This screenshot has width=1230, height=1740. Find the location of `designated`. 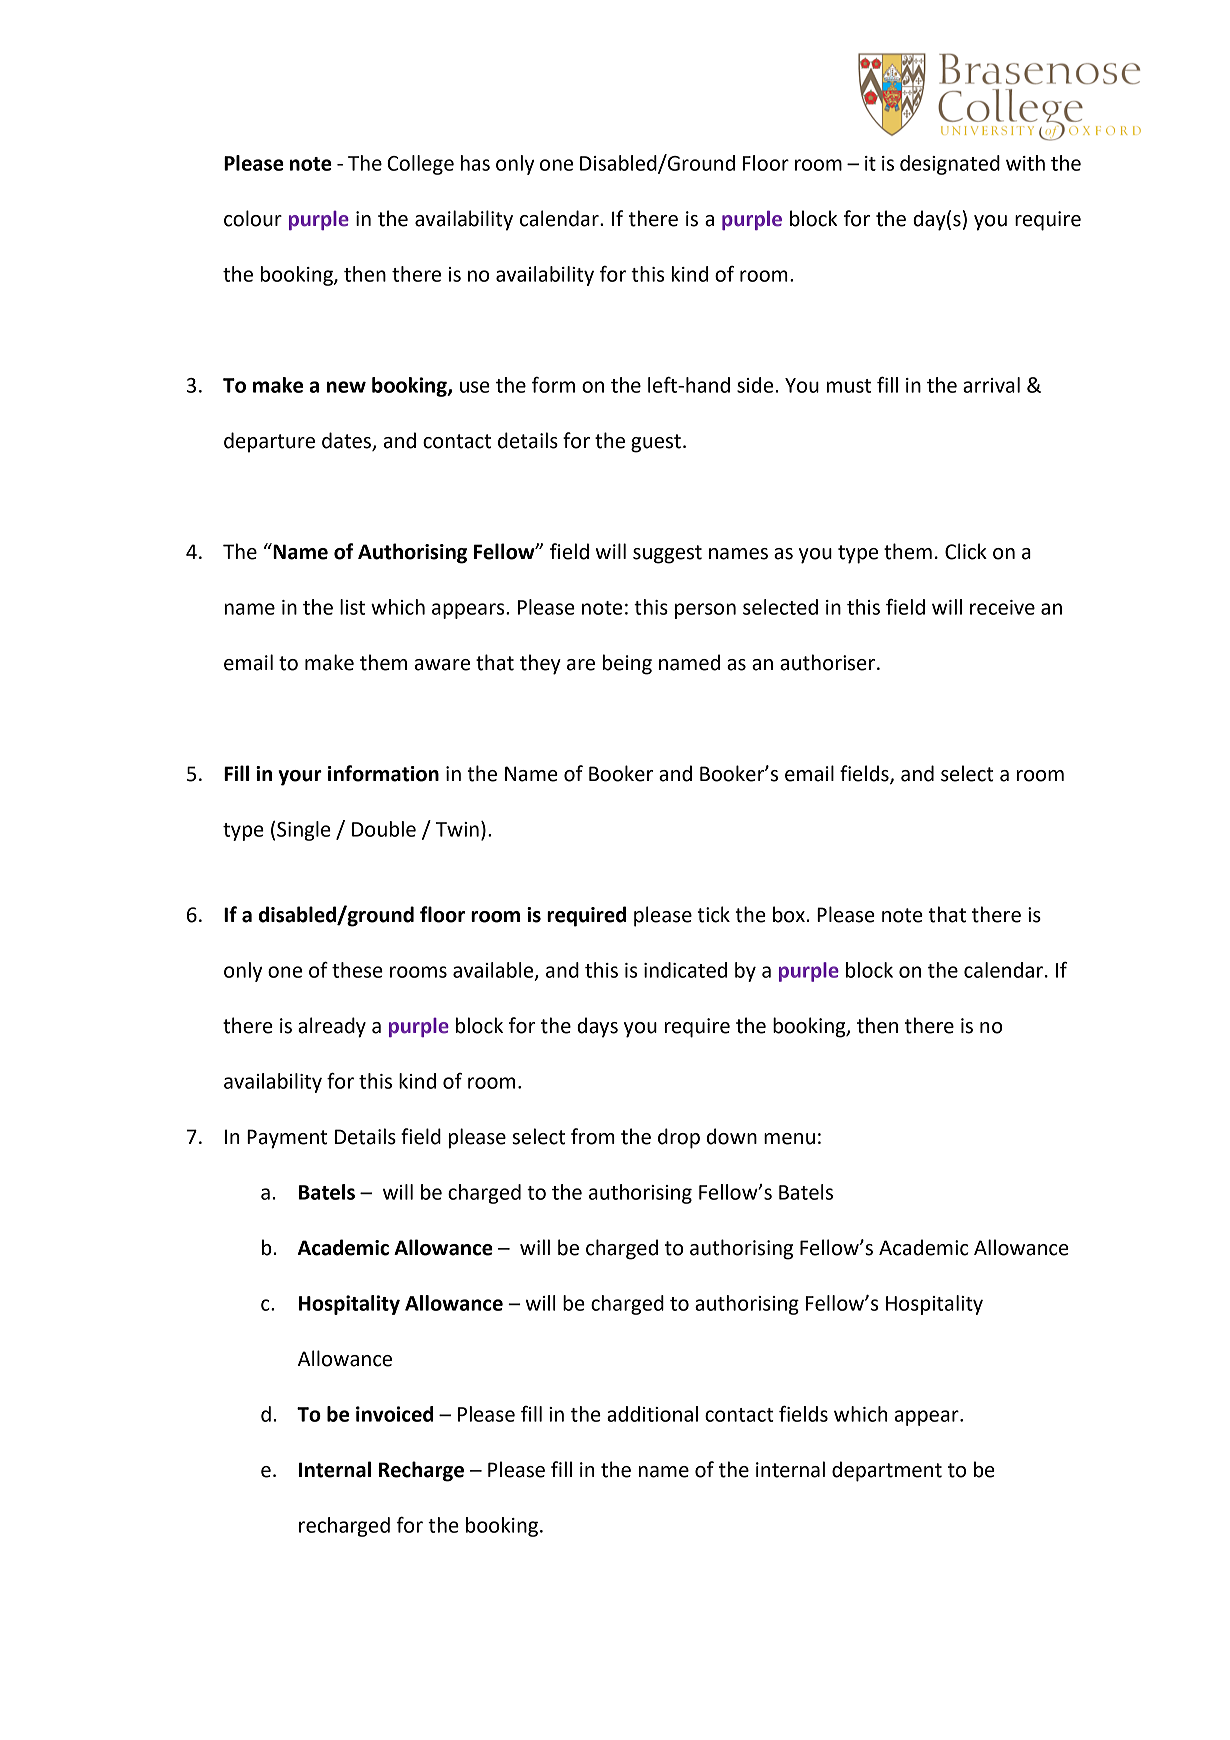

designated is located at coordinates (950, 165).
